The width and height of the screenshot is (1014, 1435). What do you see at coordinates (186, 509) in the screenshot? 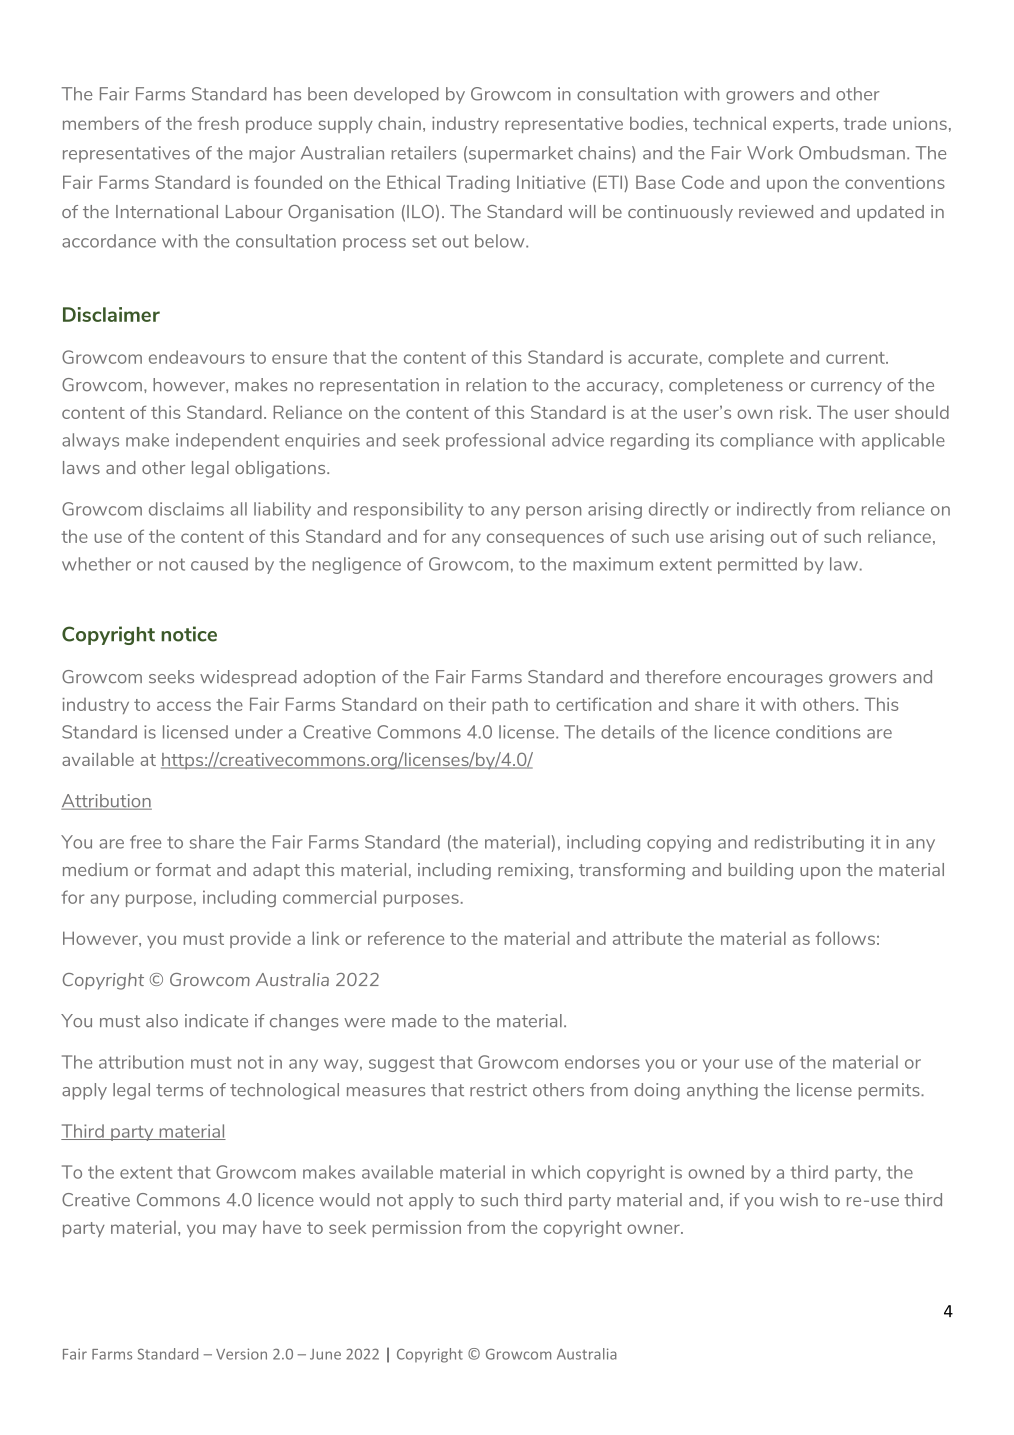
I see `disclaims` at bounding box center [186, 509].
